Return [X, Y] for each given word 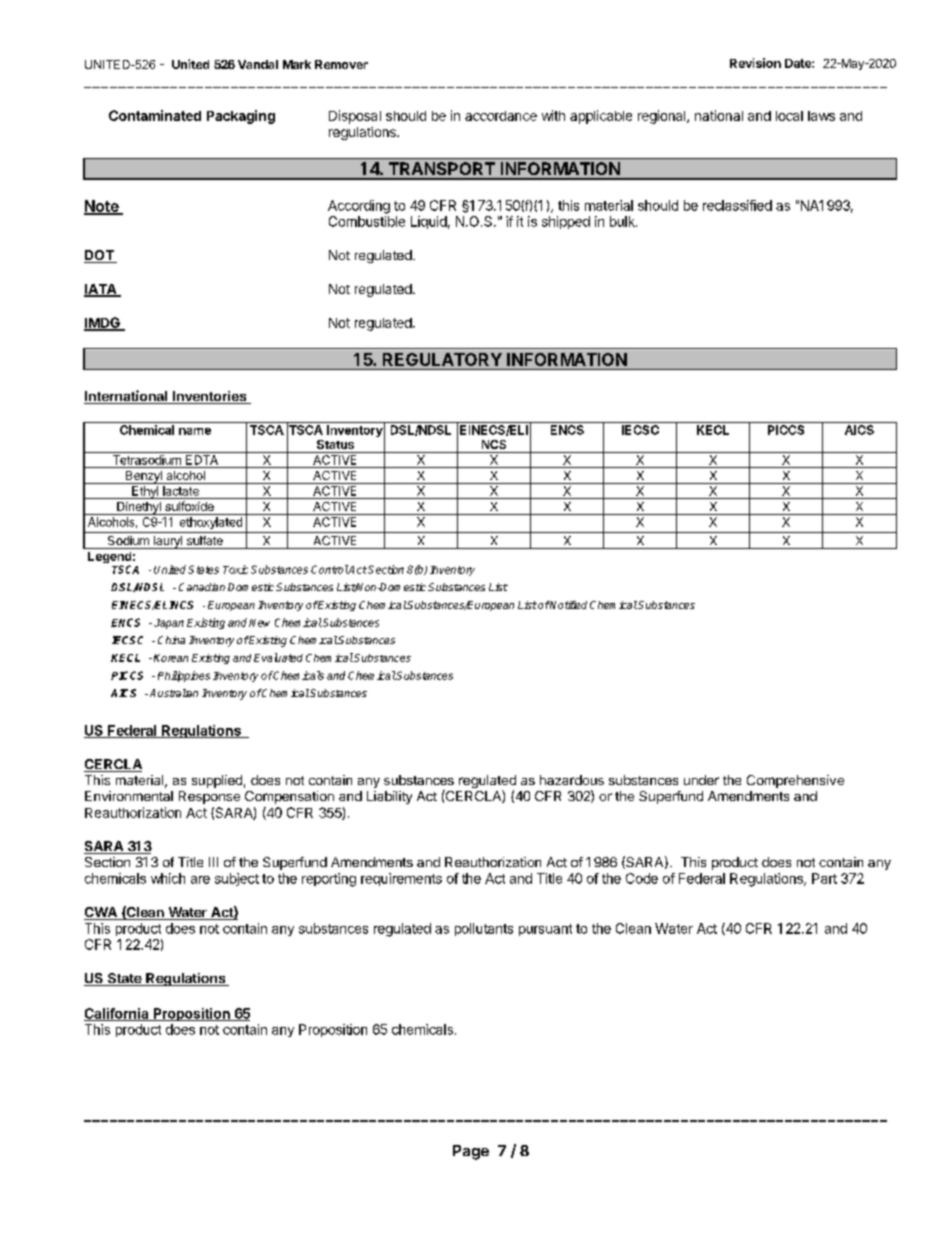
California [117, 1014]
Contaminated [155, 115]
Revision [755, 63]
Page [471, 1152]
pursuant [545, 930]
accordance [501, 116]
